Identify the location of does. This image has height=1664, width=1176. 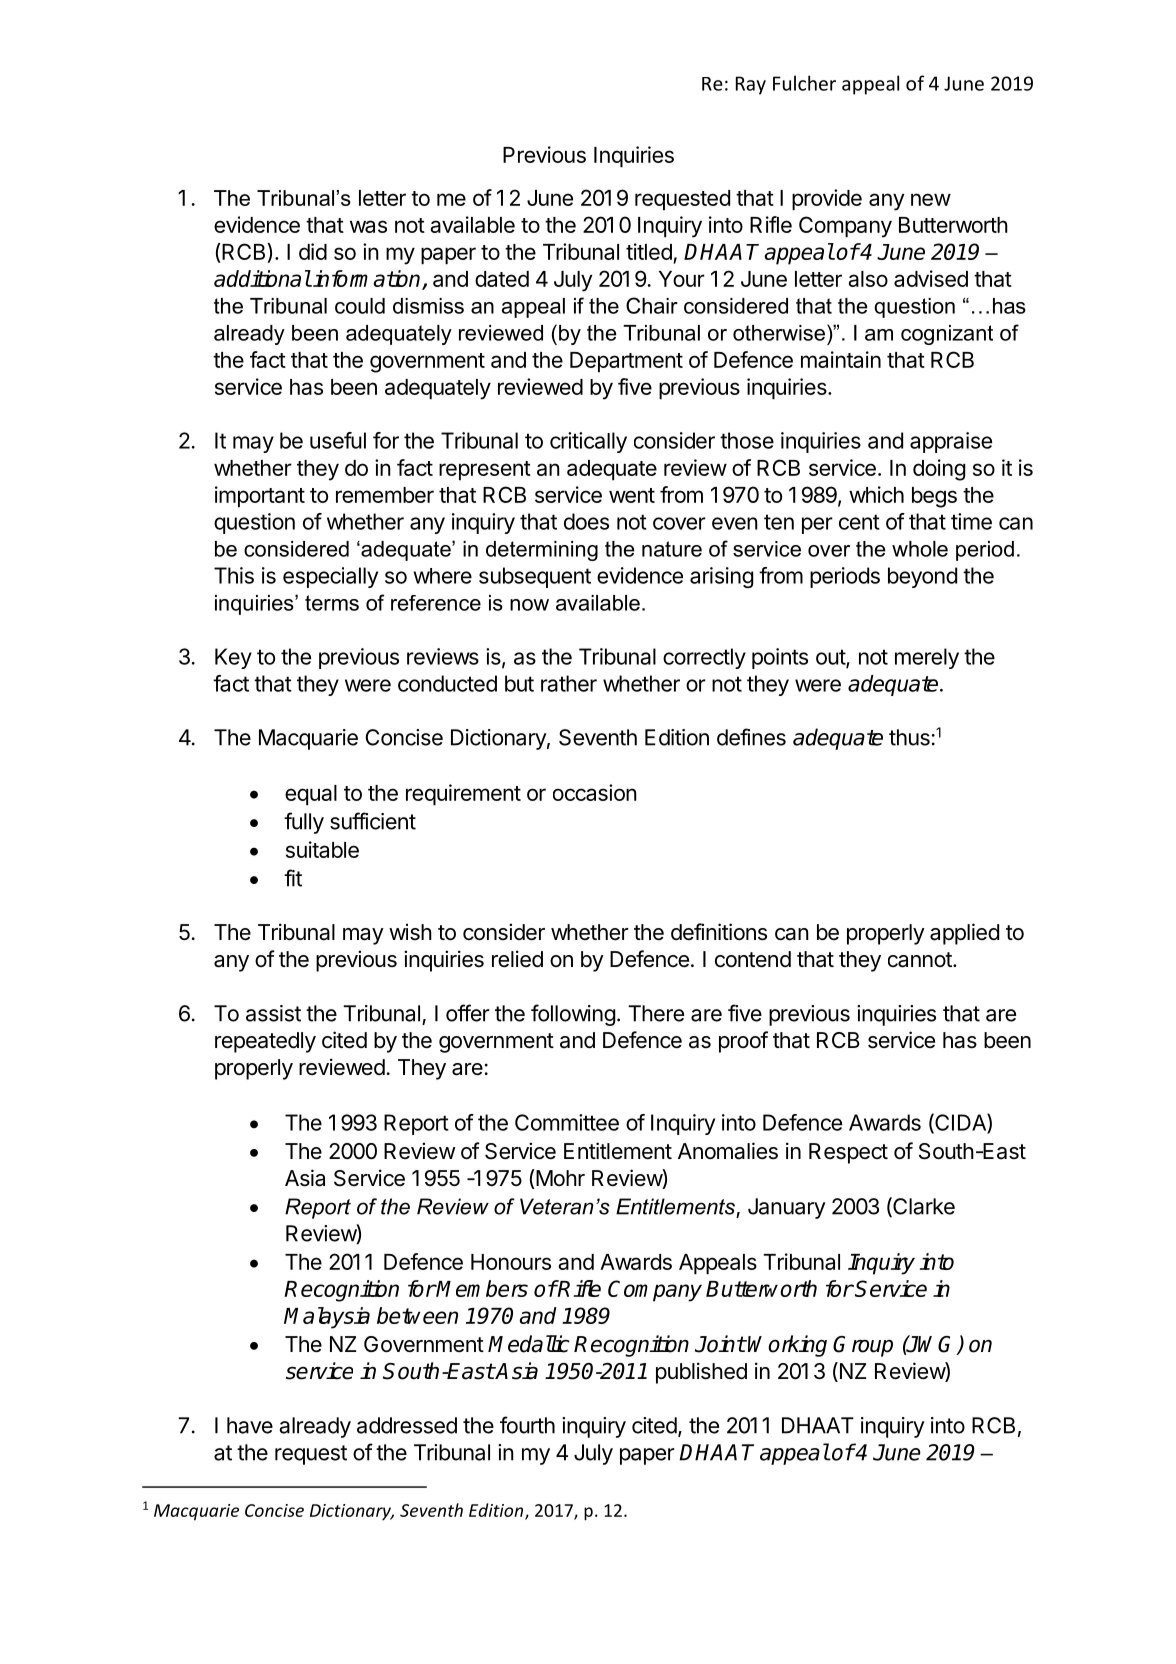
(586, 521).
